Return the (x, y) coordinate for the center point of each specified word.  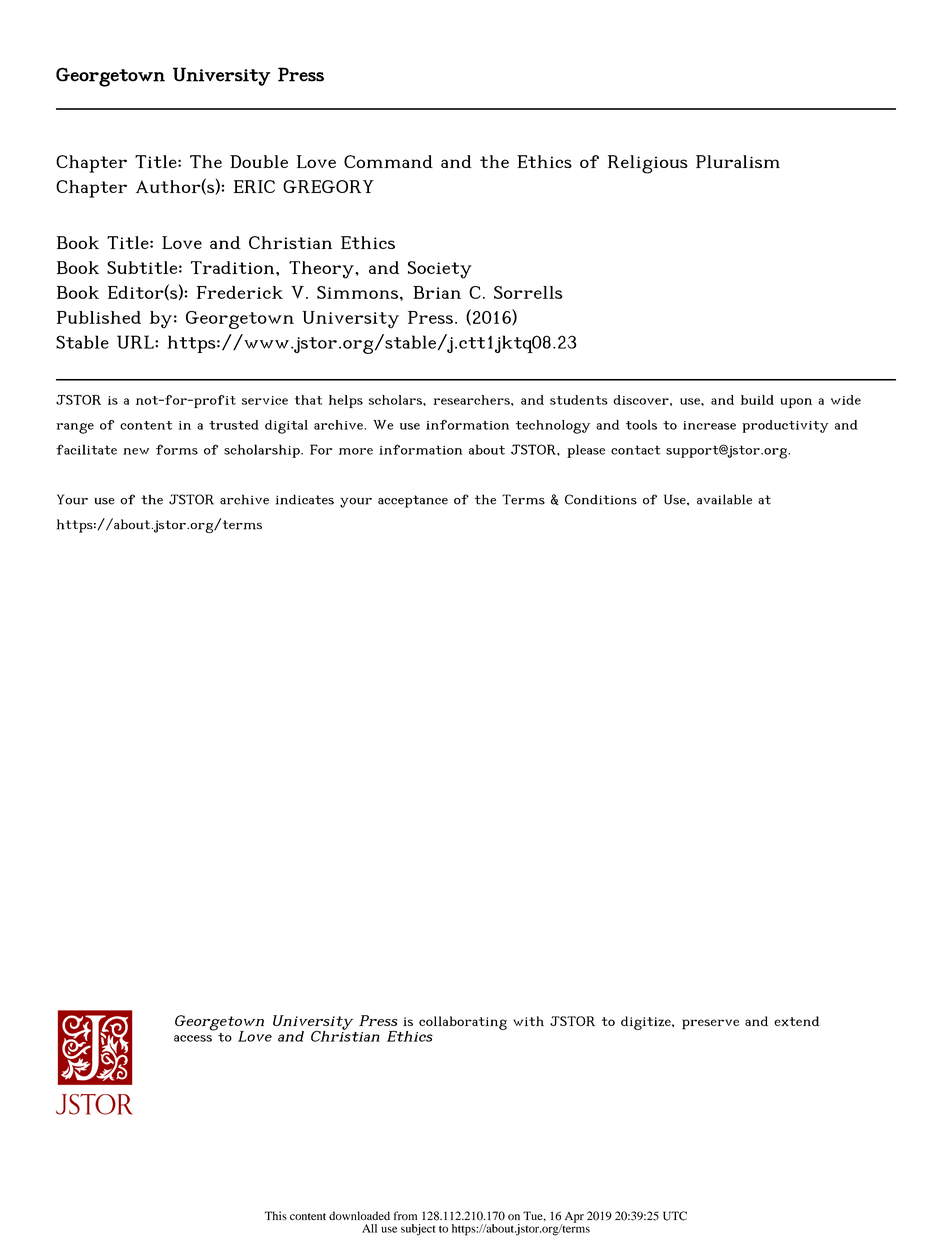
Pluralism (738, 161)
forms (177, 449)
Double (259, 161)
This (276, 1215)
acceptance (413, 501)
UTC (675, 1216)
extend (796, 1021)
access (193, 1038)
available (724, 499)
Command (388, 161)
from (405, 1216)
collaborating (463, 1023)
